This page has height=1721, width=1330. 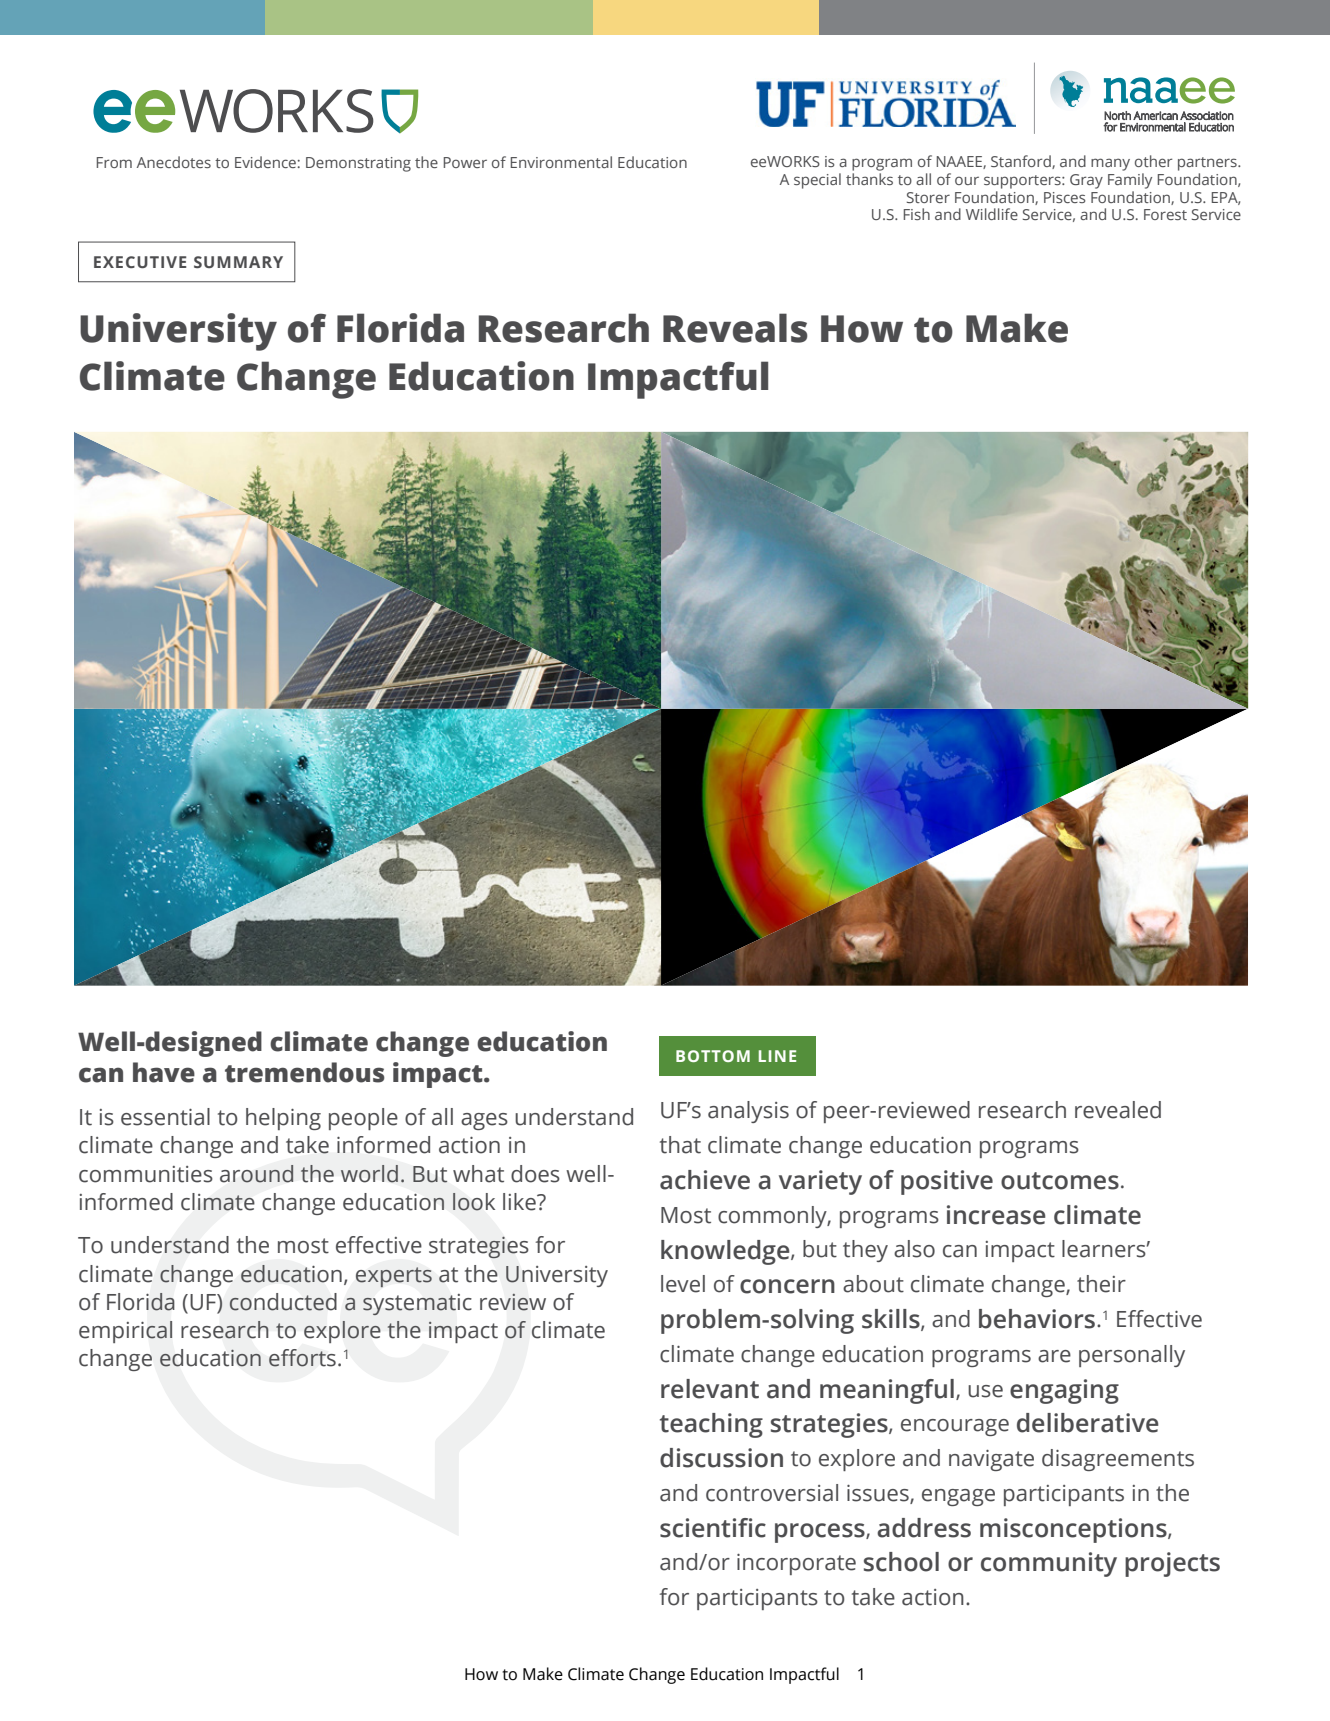 I want to click on around, so click(x=256, y=1174).
